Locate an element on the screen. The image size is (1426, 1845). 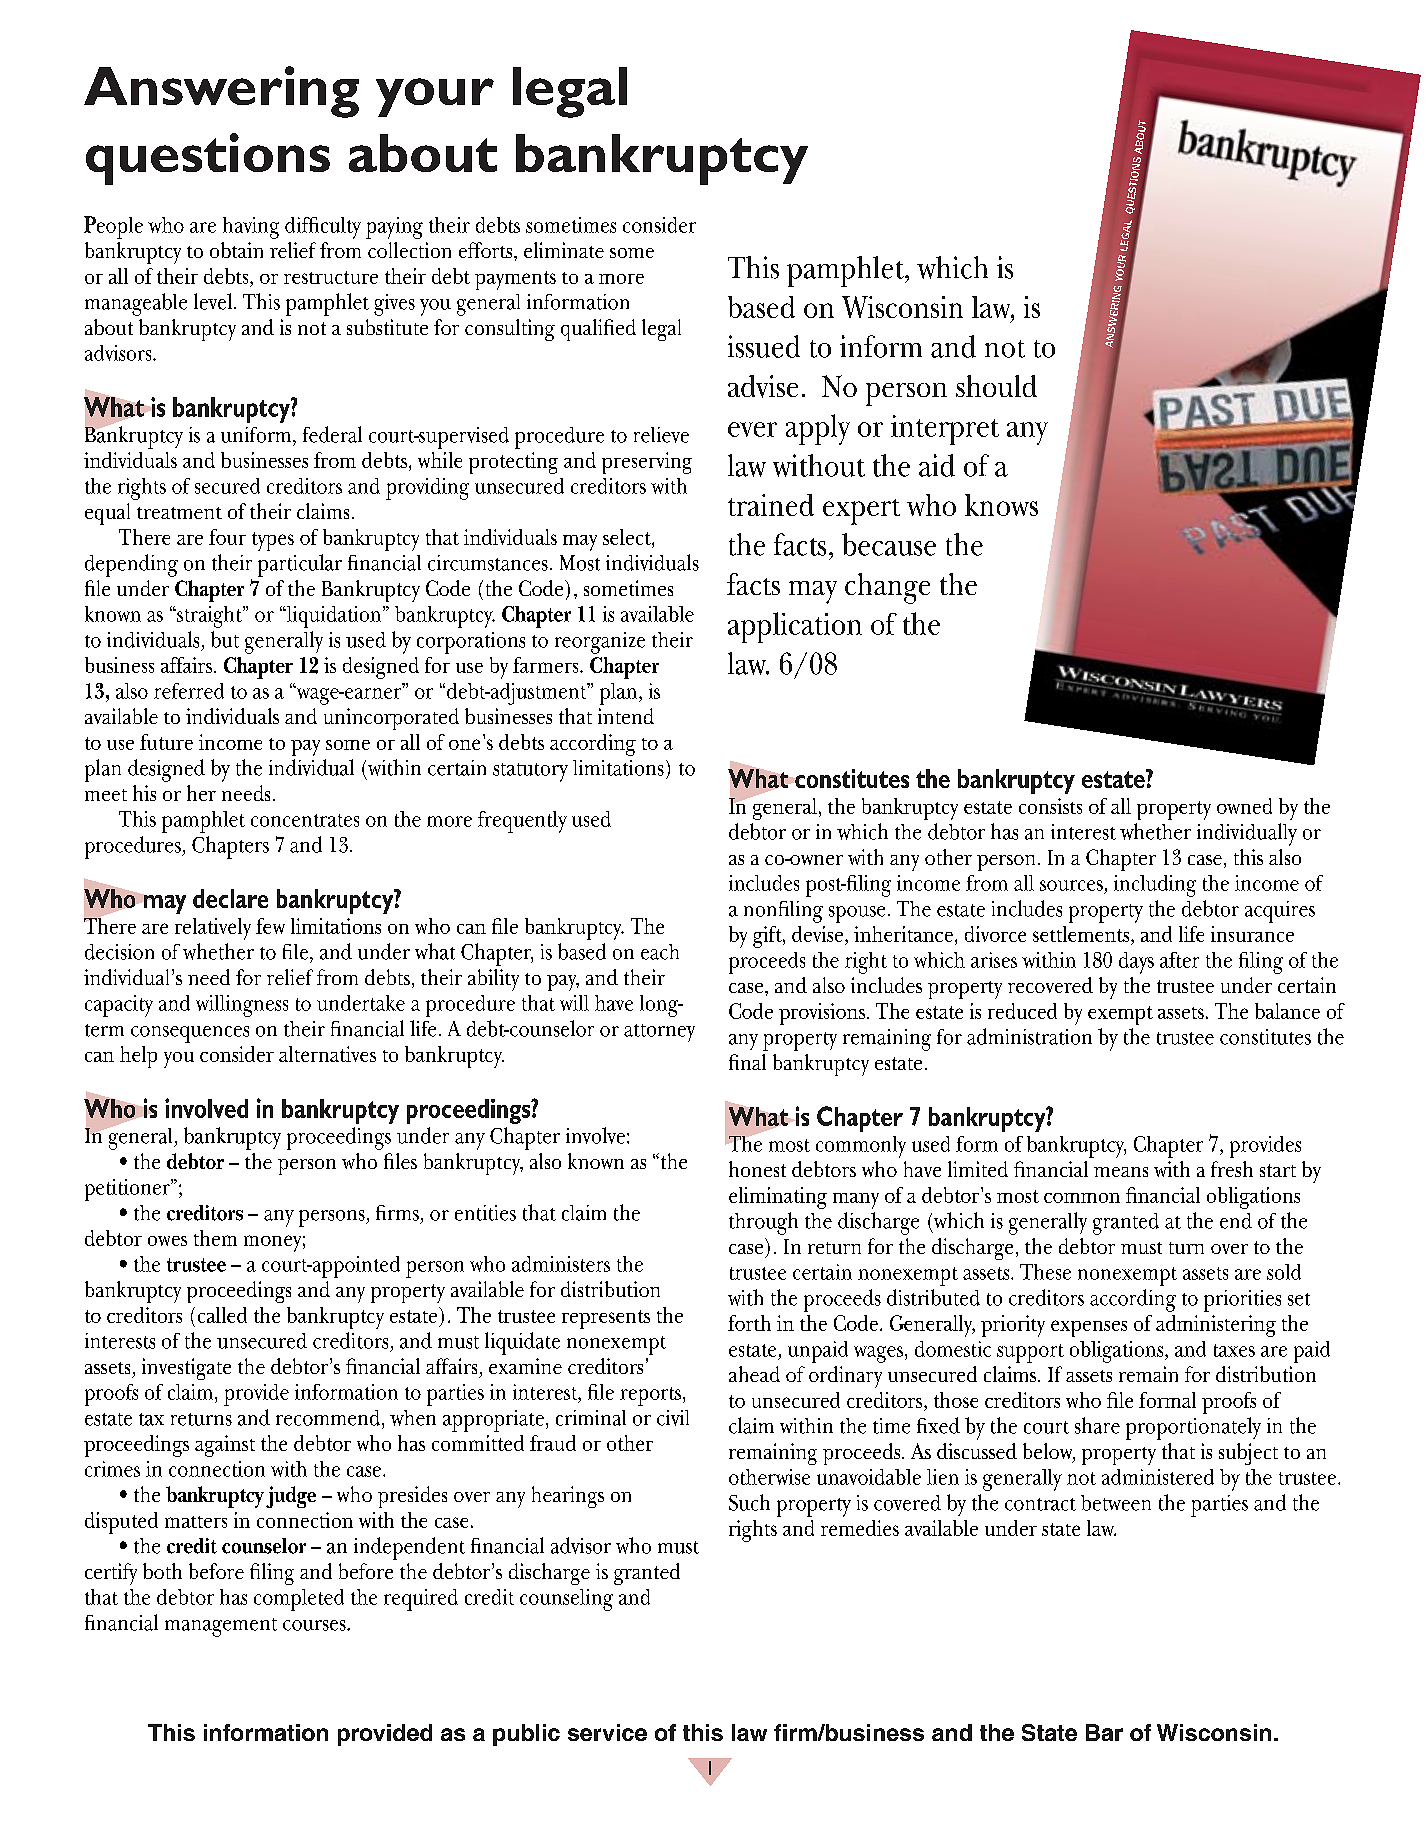
called is located at coordinates (222, 1315).
